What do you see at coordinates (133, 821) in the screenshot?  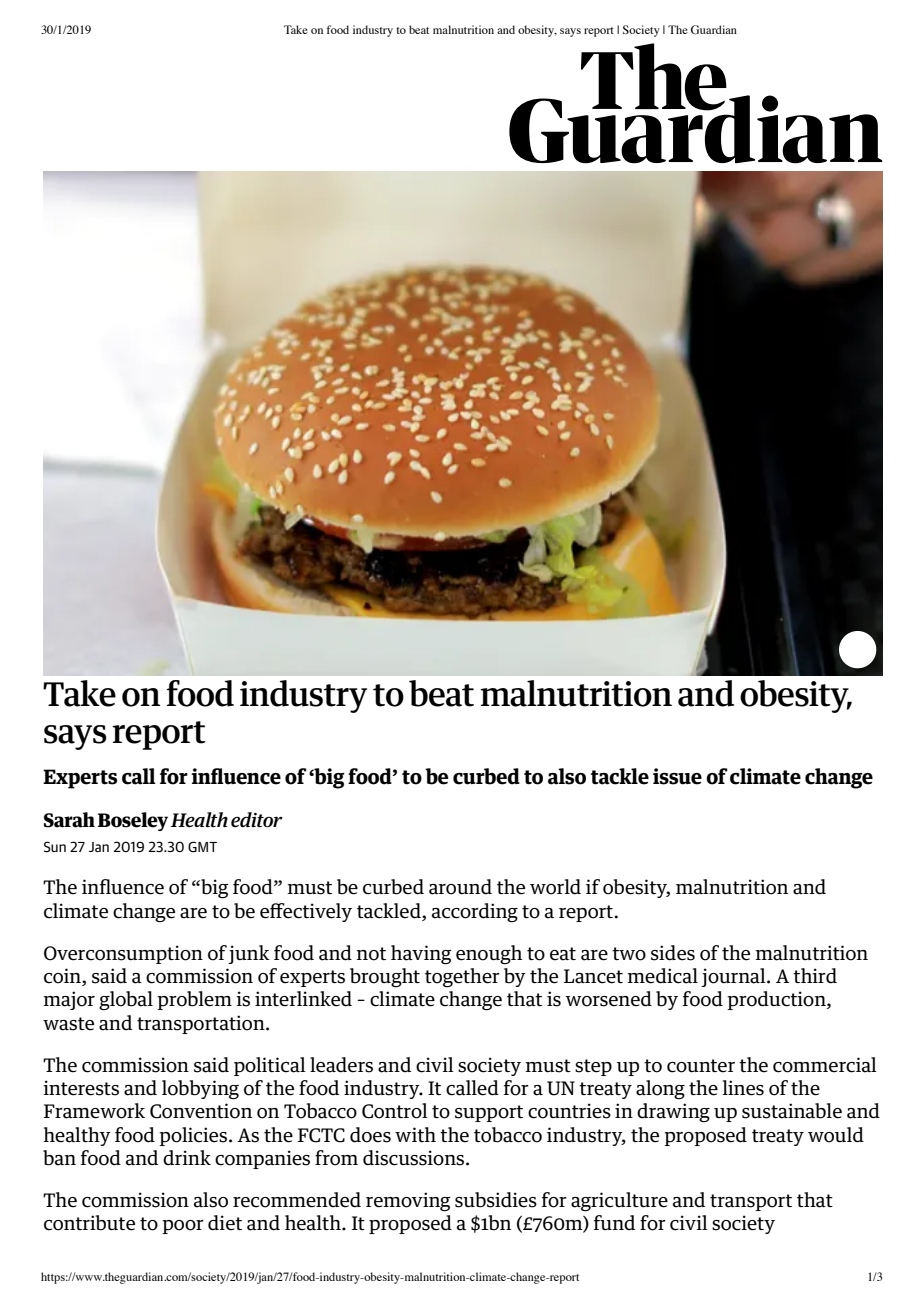 I see `Boseley` at bounding box center [133, 821].
